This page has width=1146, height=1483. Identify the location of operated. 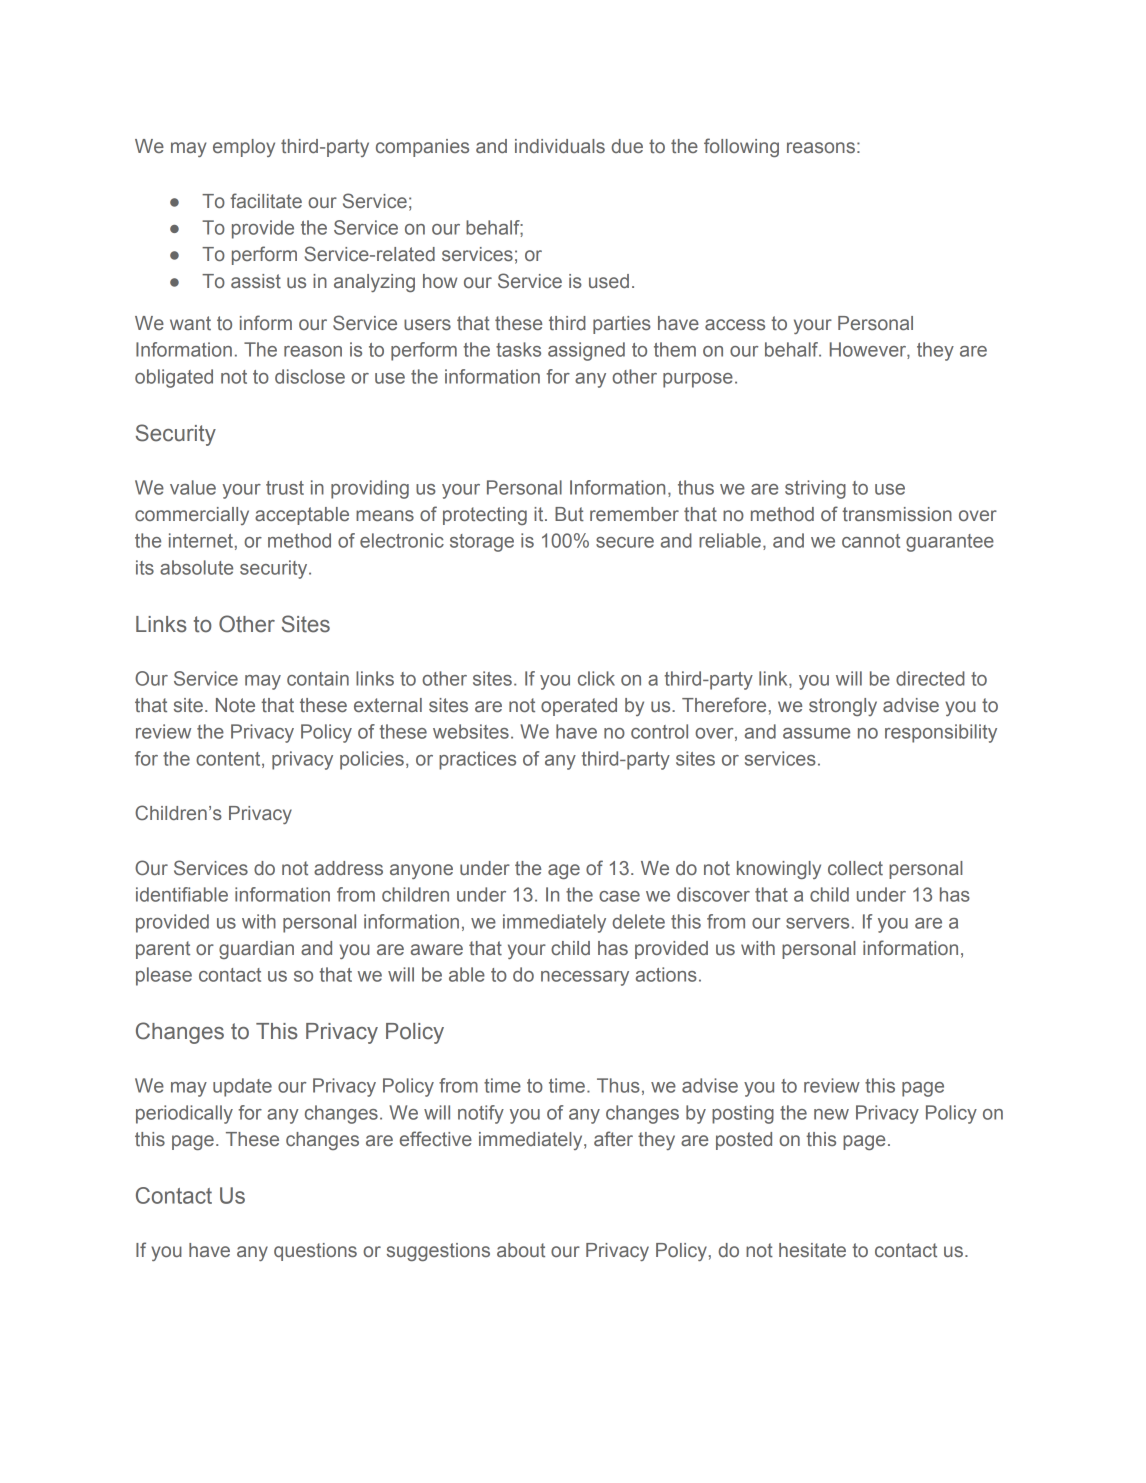
(579, 707).
